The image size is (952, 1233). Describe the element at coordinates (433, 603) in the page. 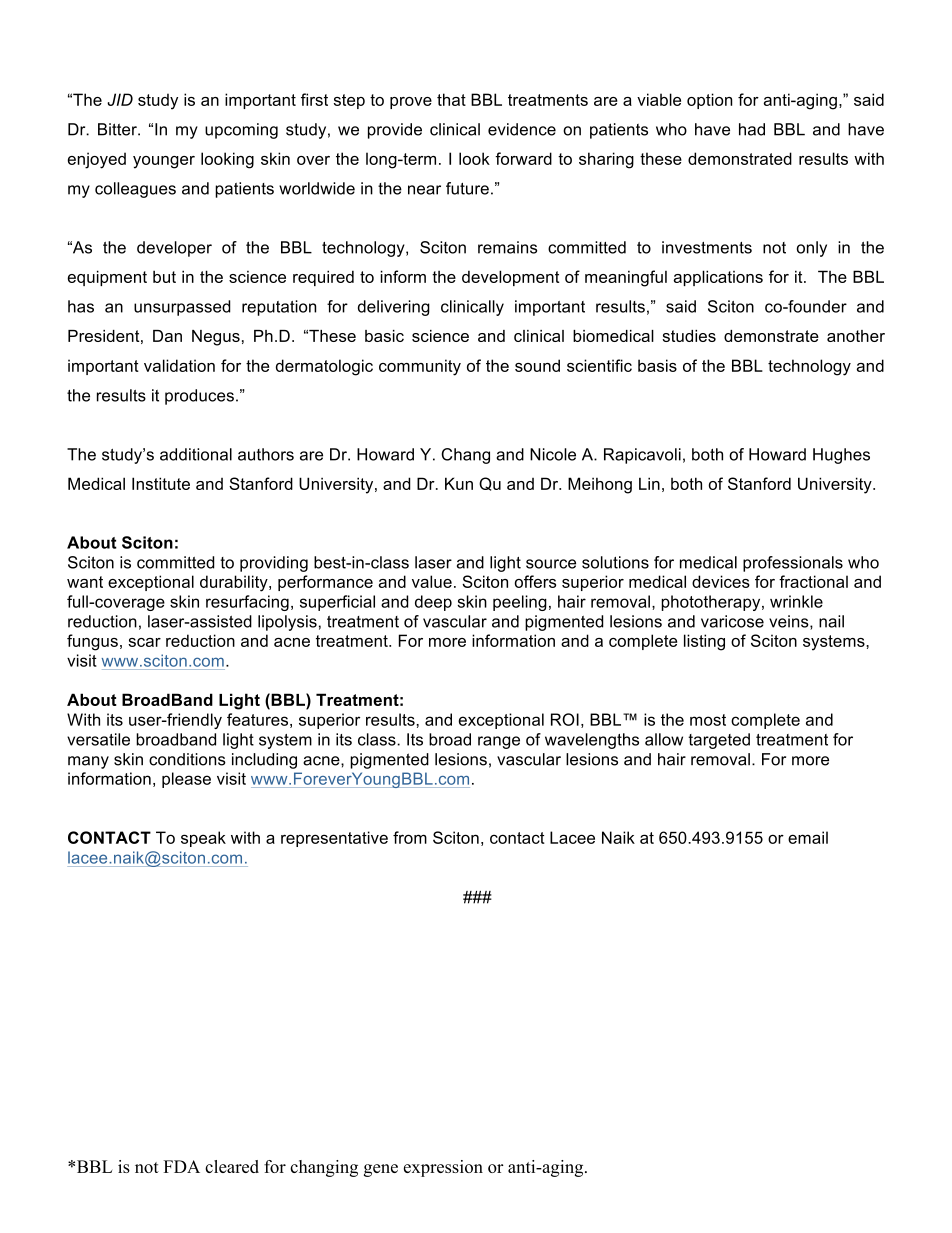

I see `deep` at that location.
